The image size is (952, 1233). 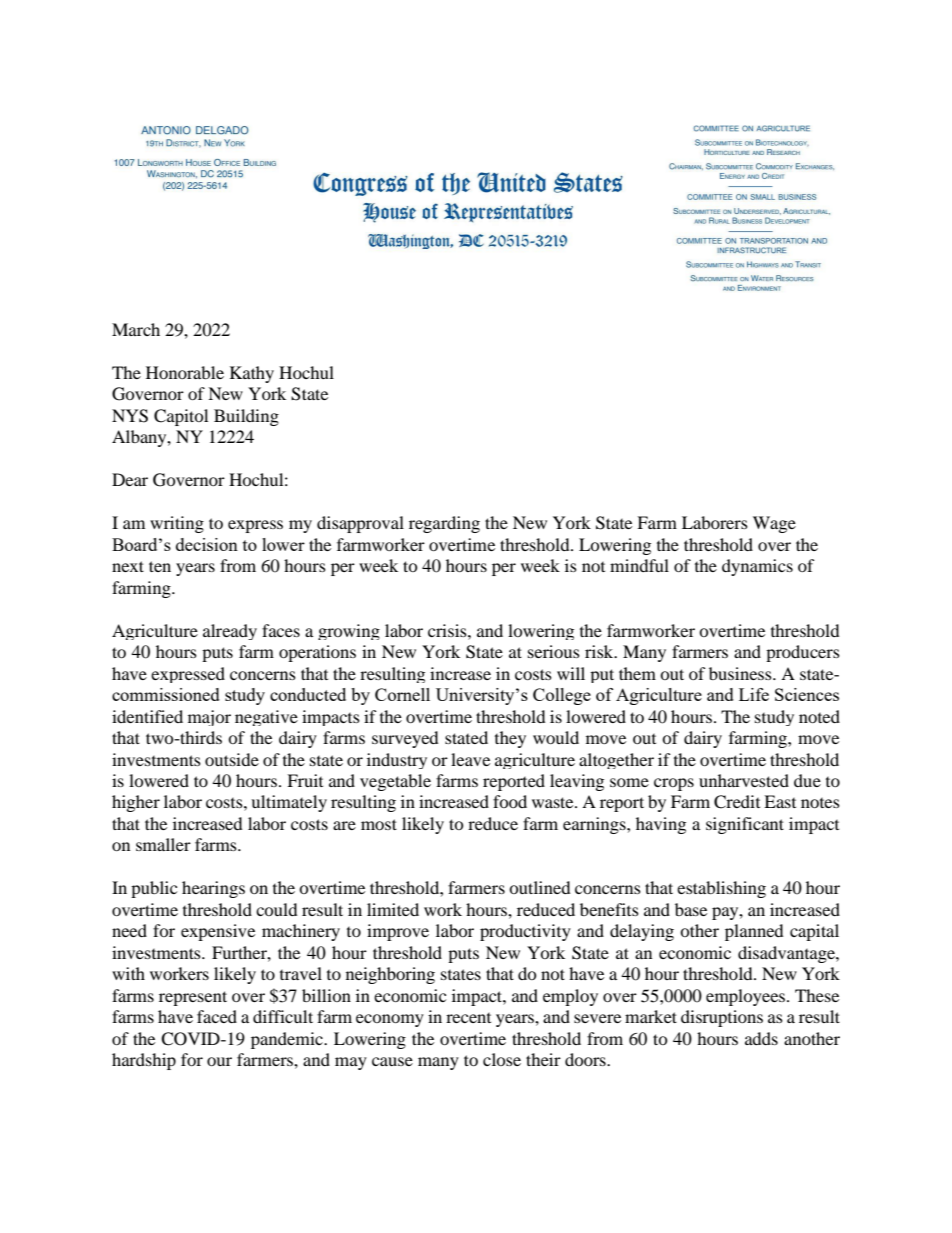 What do you see at coordinates (185, 372) in the image?
I see `Honorable` at bounding box center [185, 372].
